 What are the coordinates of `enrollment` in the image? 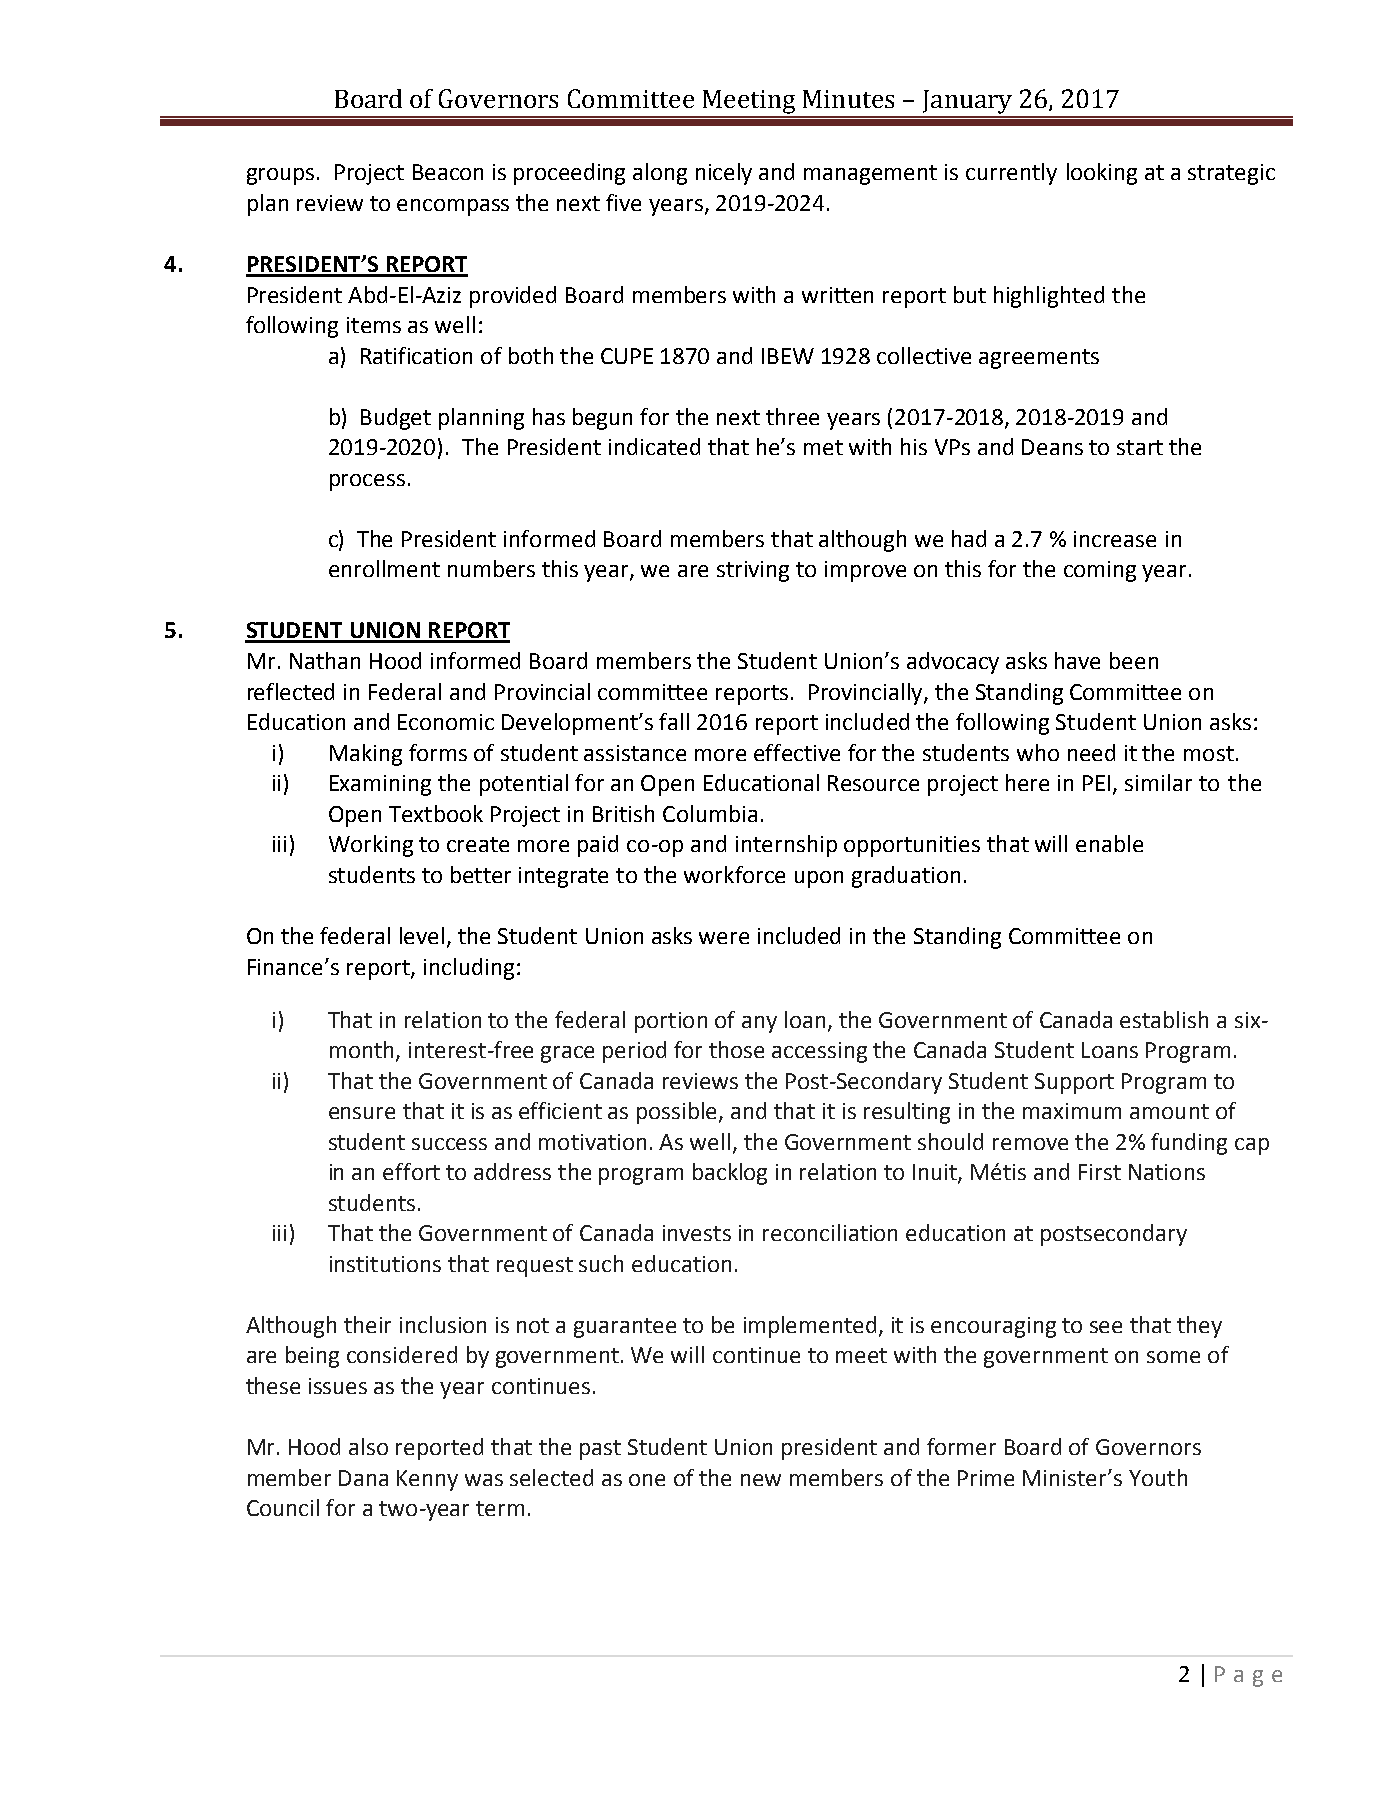 It's located at (384, 568).
